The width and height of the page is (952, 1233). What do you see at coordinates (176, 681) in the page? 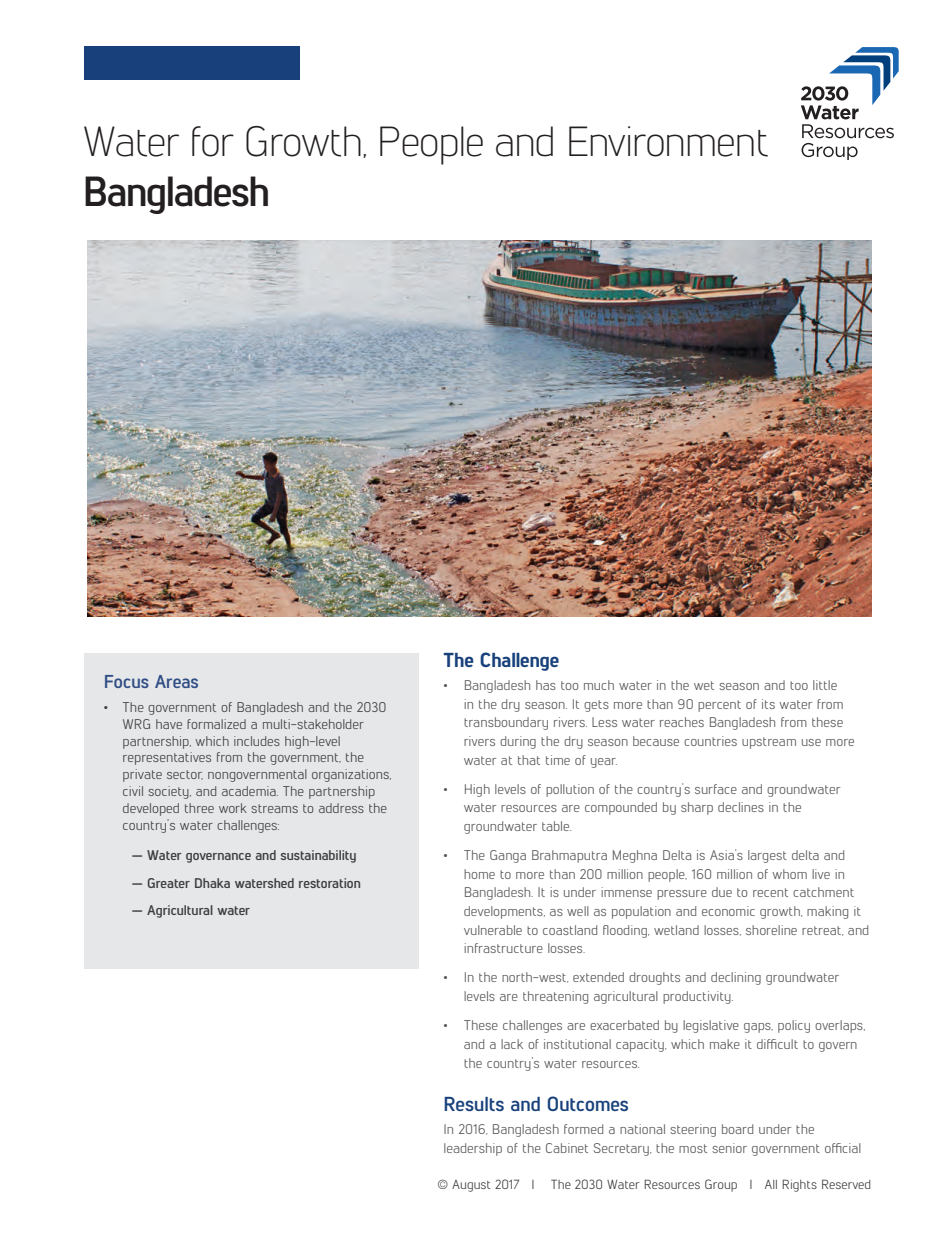
I see `Areas` at bounding box center [176, 681].
